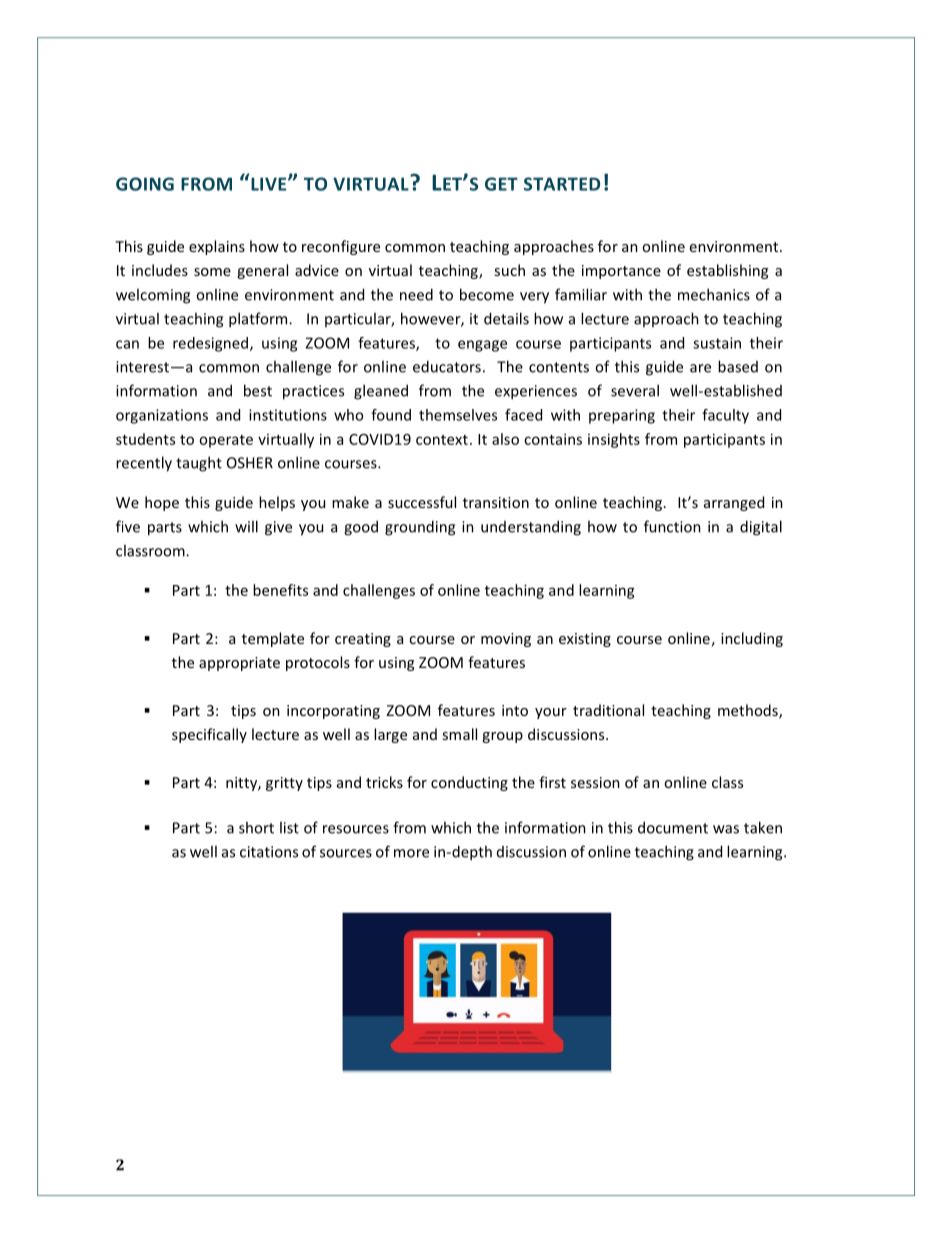 The height and width of the image is (1233, 952). What do you see at coordinates (501, 184) in the image?
I see `GET` at bounding box center [501, 184].
